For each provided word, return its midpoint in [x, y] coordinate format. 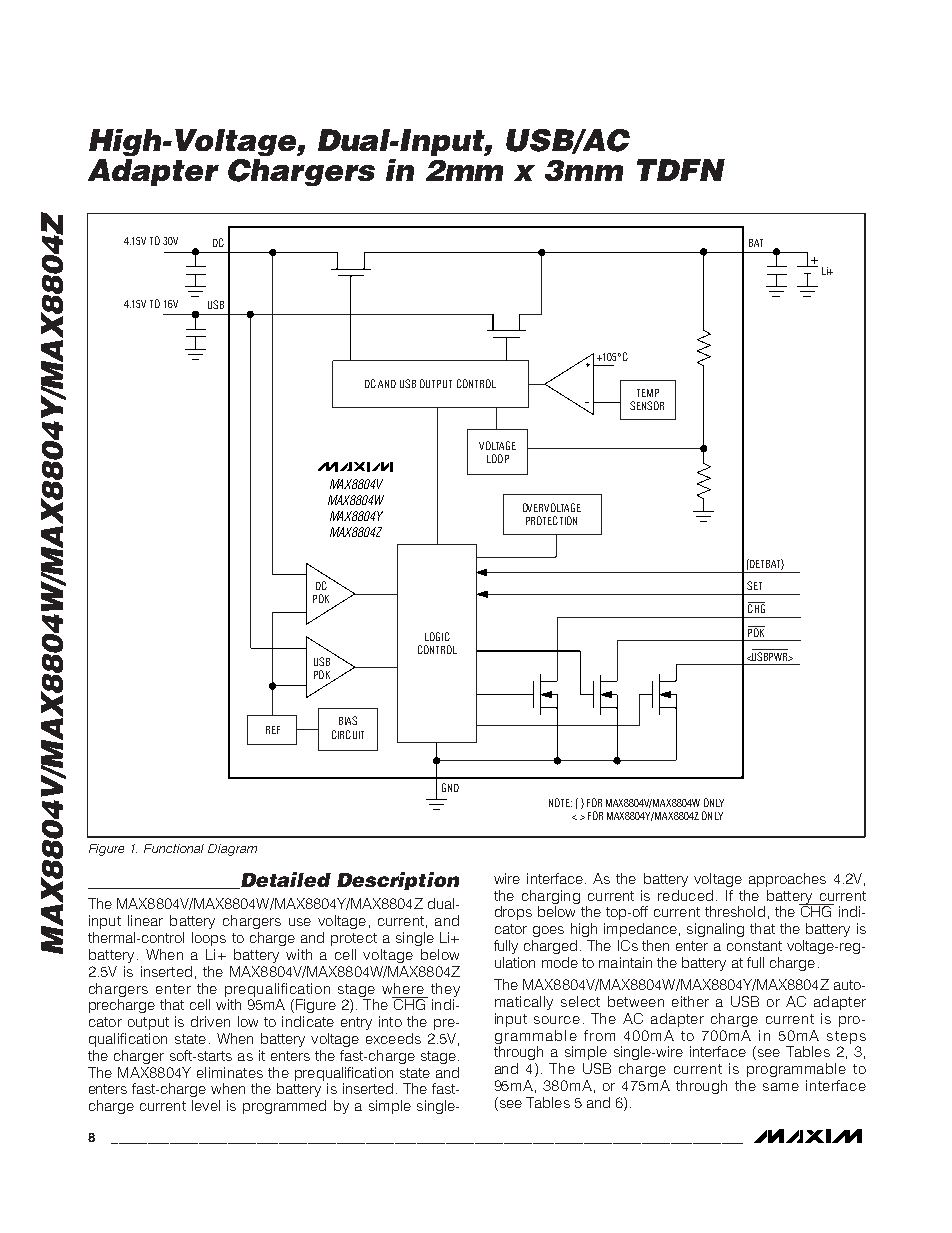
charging [551, 897]
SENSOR [647, 405]
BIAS [348, 720]
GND [450, 787]
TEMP [648, 393]
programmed [284, 1107]
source [557, 1020]
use [300, 922]
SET [754, 585]
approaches [787, 880]
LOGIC [437, 636]
